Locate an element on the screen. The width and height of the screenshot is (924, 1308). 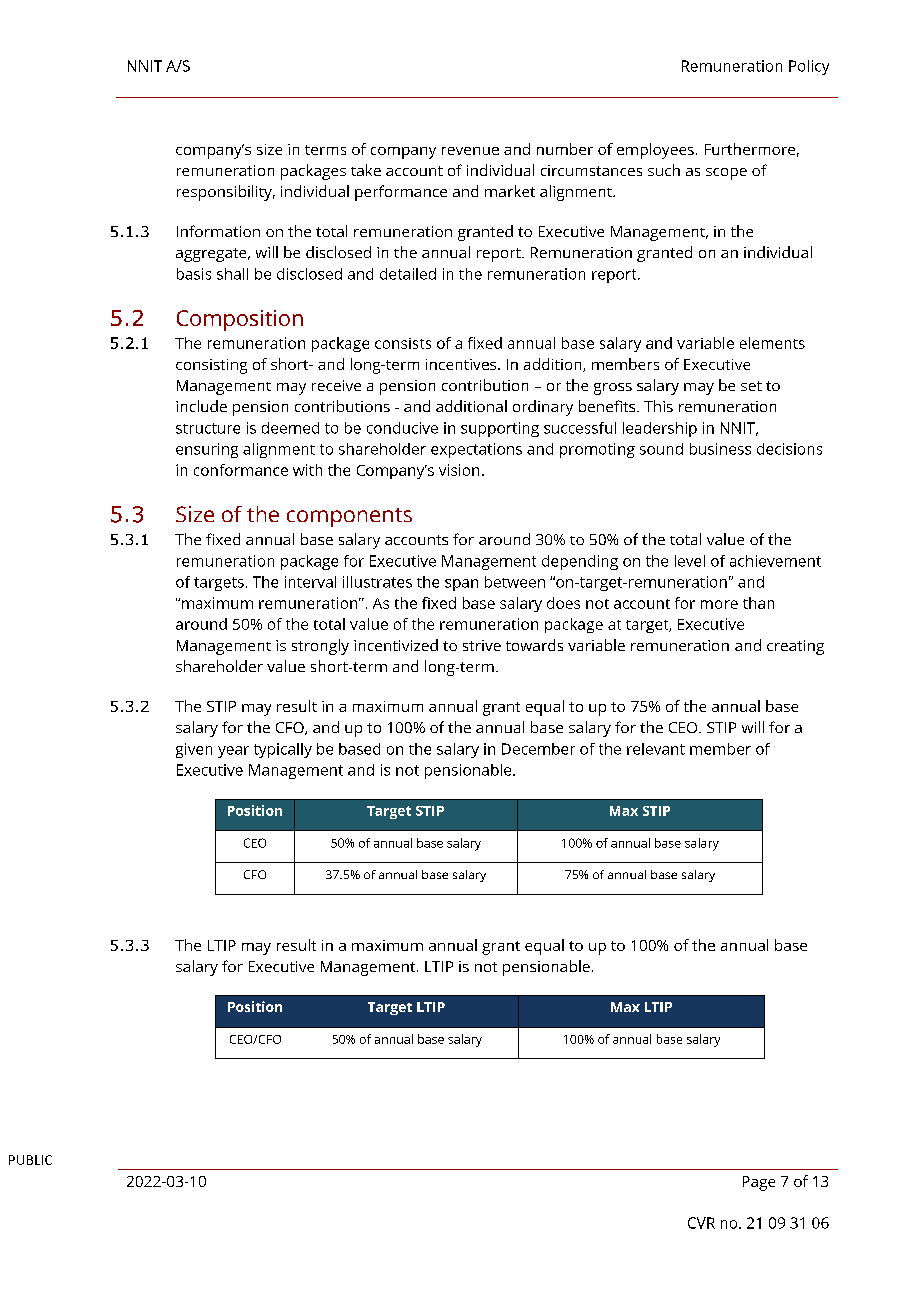
PUBLIC is located at coordinates (30, 1160).
